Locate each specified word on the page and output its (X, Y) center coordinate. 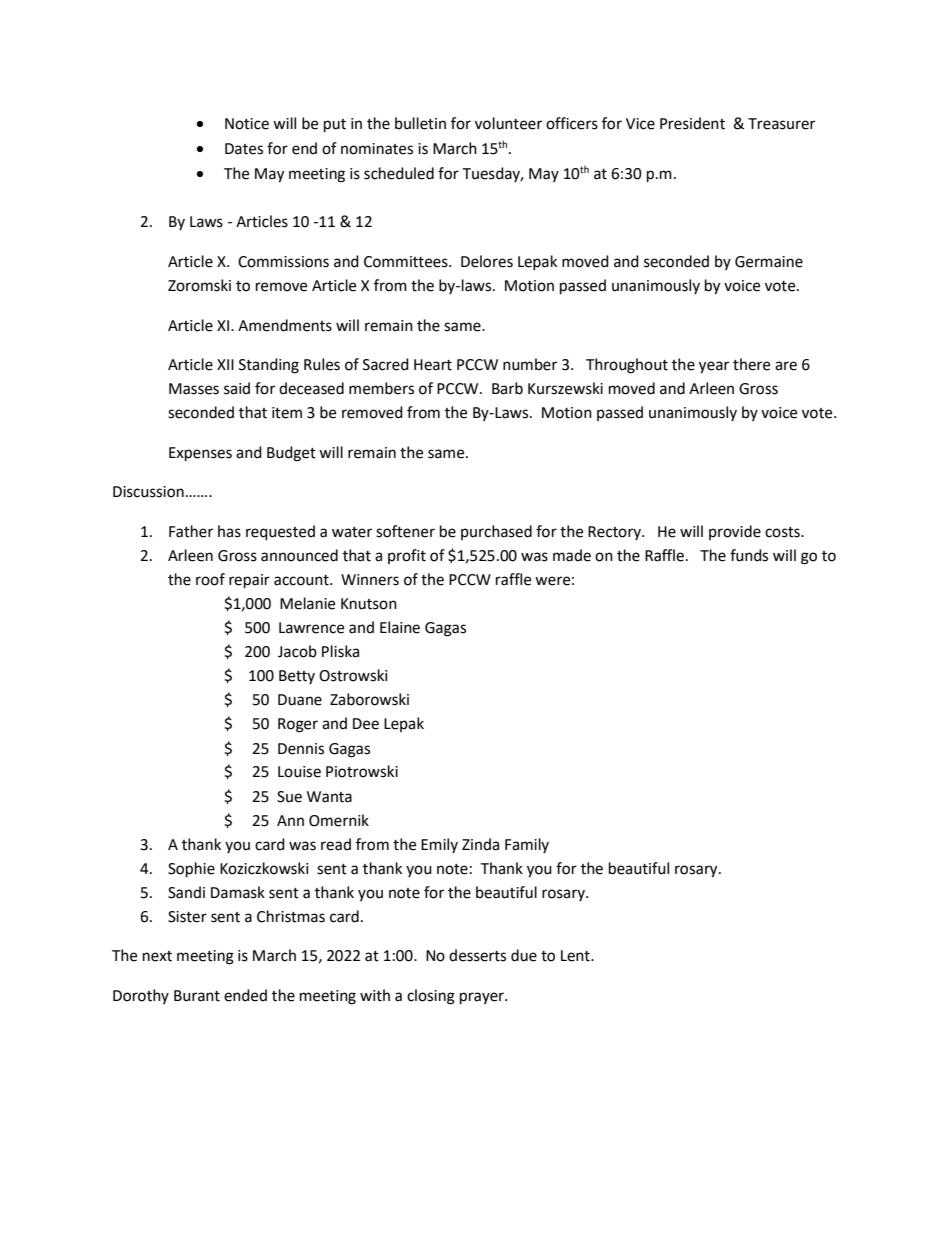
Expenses (200, 454)
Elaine (400, 627)
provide (735, 532)
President (692, 123)
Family (527, 845)
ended (245, 995)
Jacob (297, 651)
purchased (496, 532)
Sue (289, 797)
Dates (244, 149)
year (714, 367)
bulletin (420, 123)
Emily (439, 845)
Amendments (285, 325)
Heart (433, 365)
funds (749, 555)
